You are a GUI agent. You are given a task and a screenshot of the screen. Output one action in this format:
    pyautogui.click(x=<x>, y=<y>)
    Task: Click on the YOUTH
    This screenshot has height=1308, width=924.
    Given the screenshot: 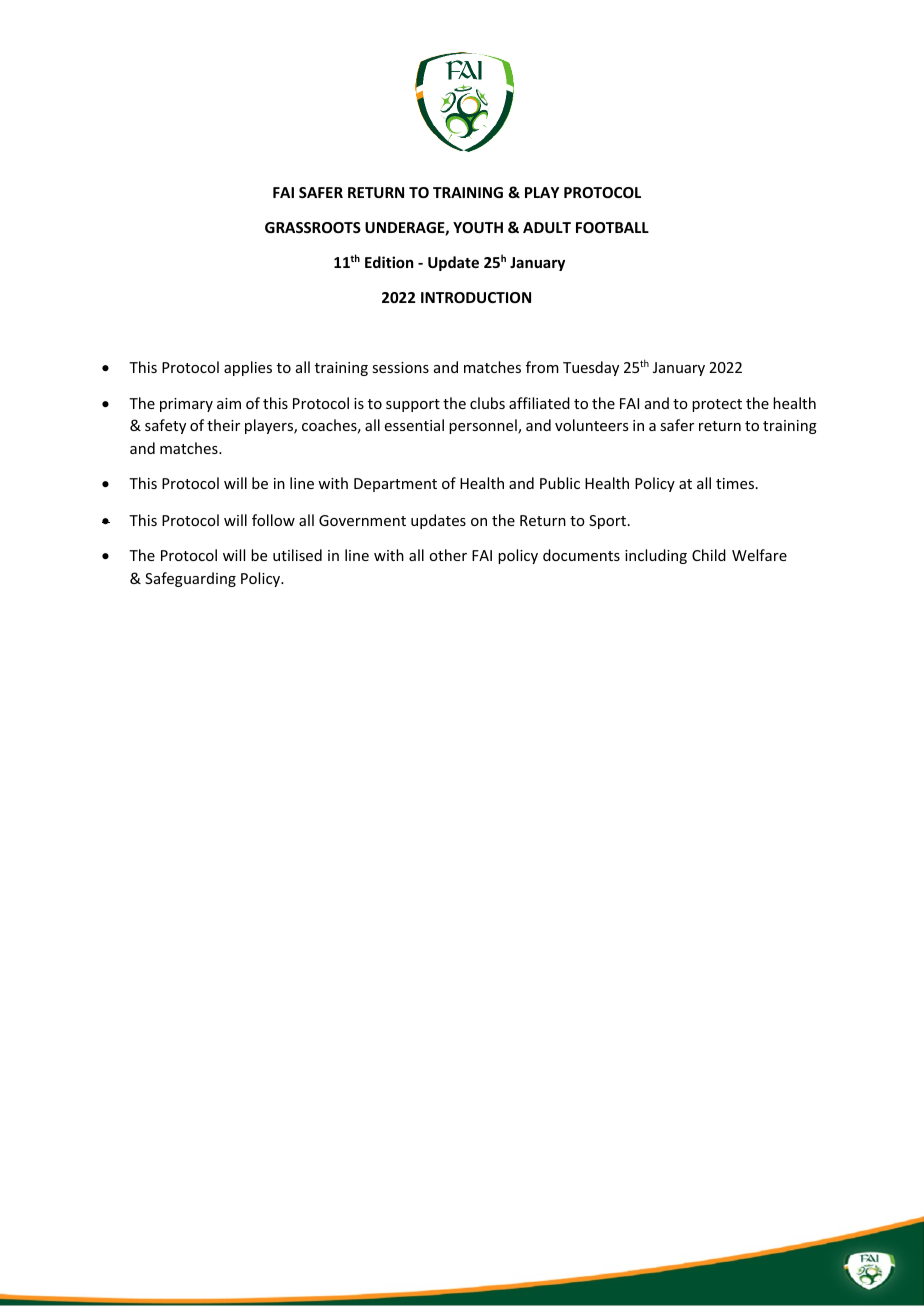 What is the action you would take?
    pyautogui.click(x=478, y=227)
